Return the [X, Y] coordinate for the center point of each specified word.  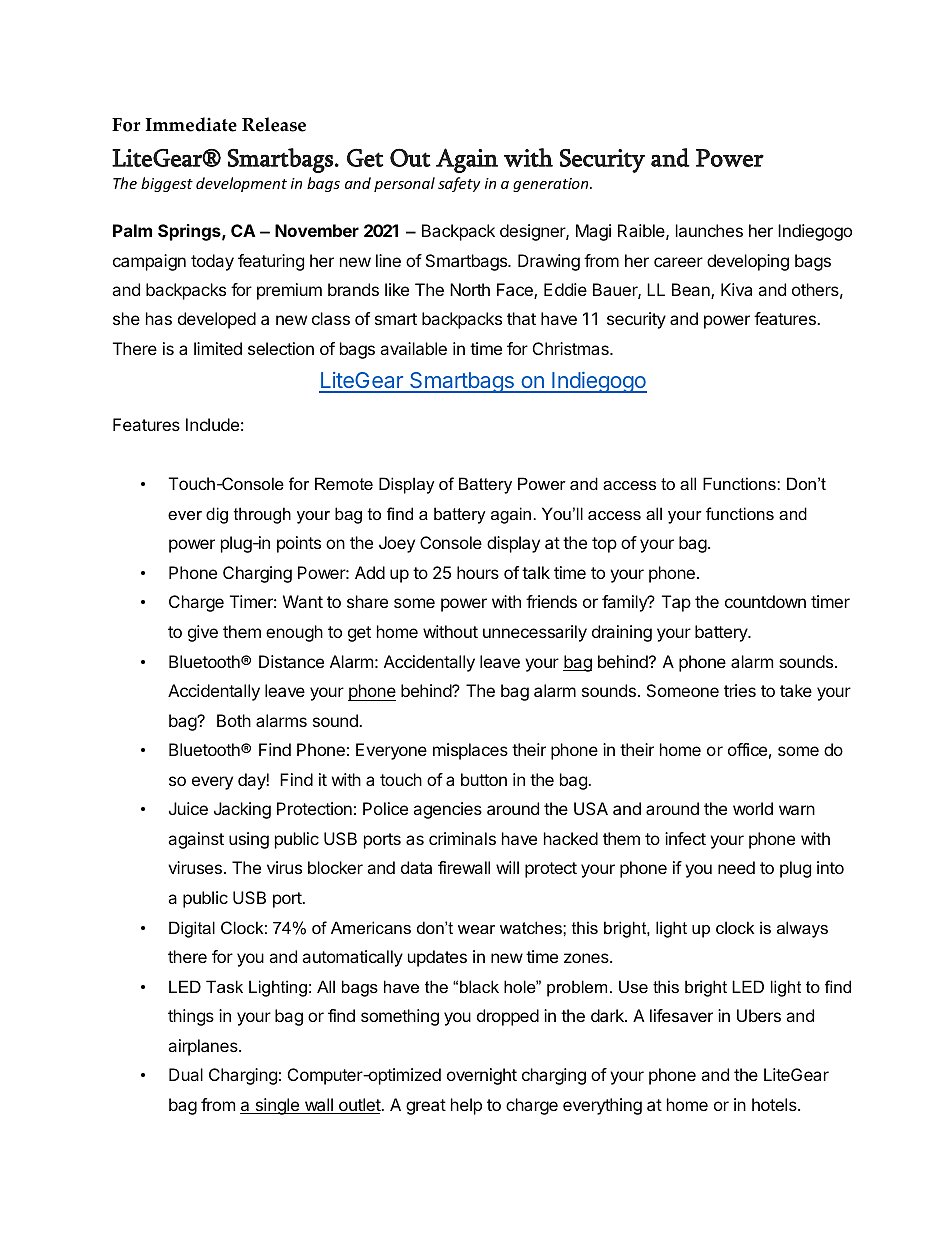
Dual [186, 1074]
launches [709, 230]
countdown [765, 601]
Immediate [191, 124]
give [203, 633]
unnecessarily [535, 633]
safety [459, 184]
